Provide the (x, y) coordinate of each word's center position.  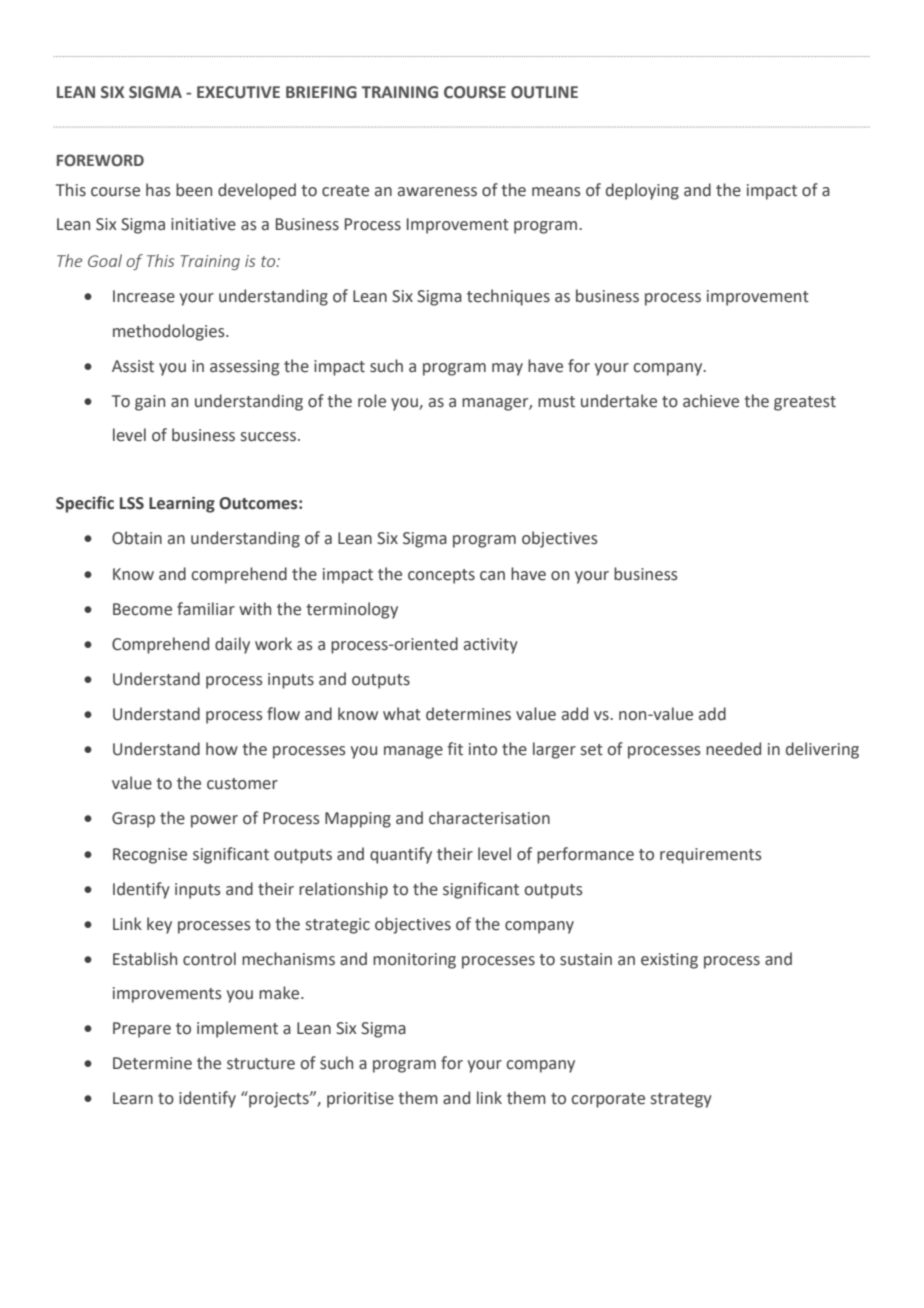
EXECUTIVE (238, 92)
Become (142, 609)
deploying (642, 191)
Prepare (142, 1030)
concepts (441, 576)
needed (733, 749)
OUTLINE (544, 92)
